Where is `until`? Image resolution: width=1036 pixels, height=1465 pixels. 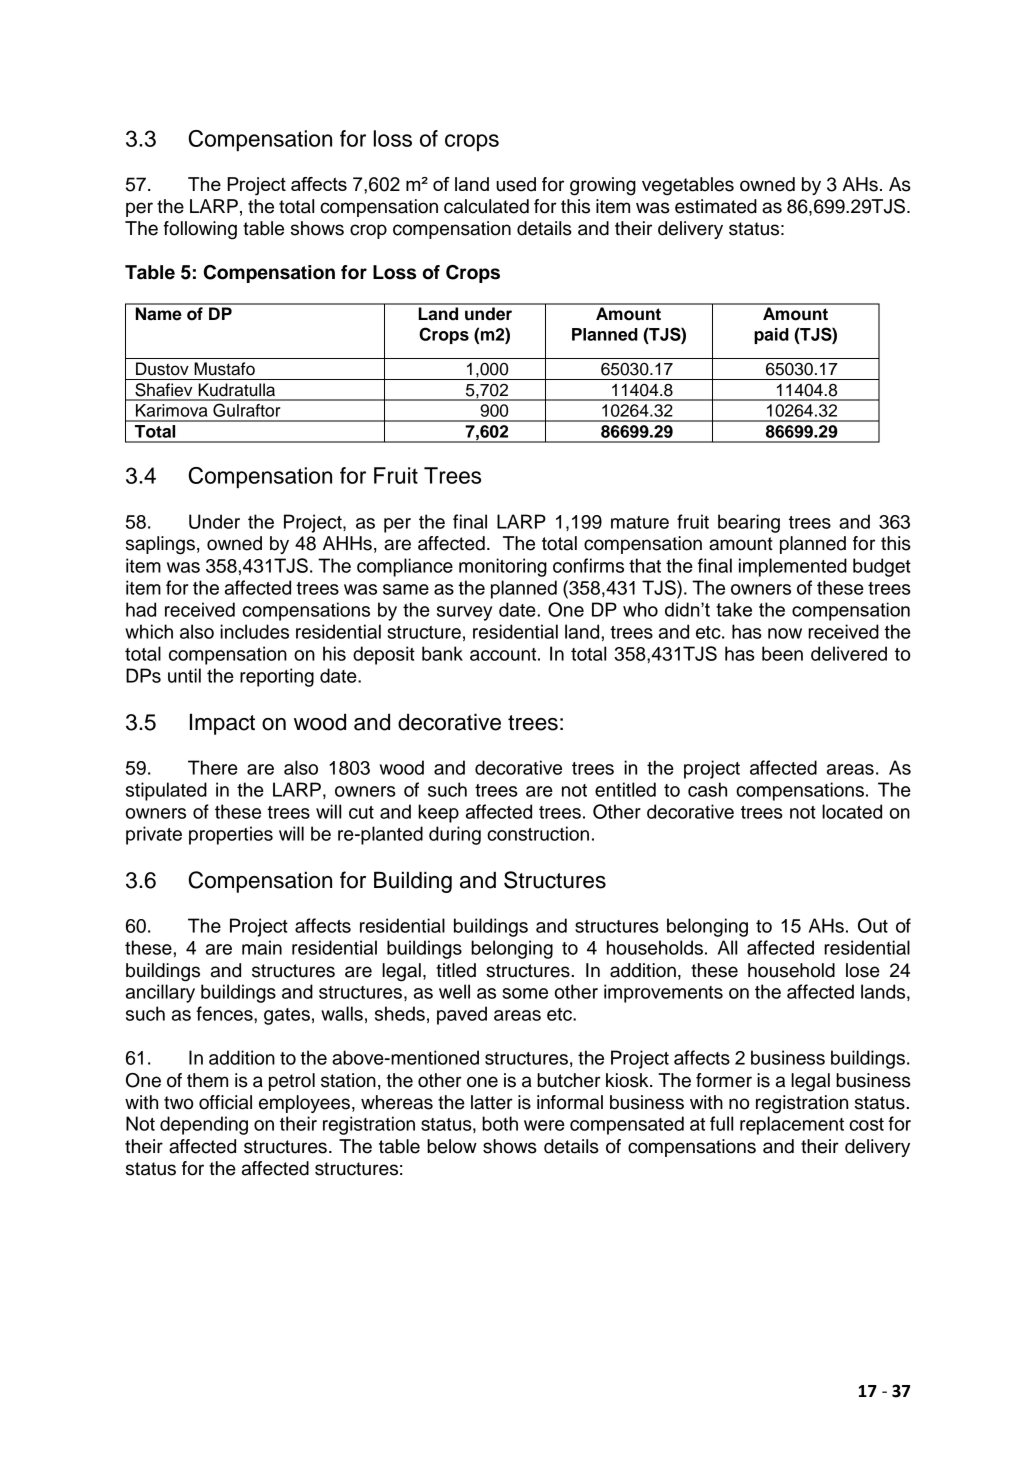
until is located at coordinates (184, 675).
